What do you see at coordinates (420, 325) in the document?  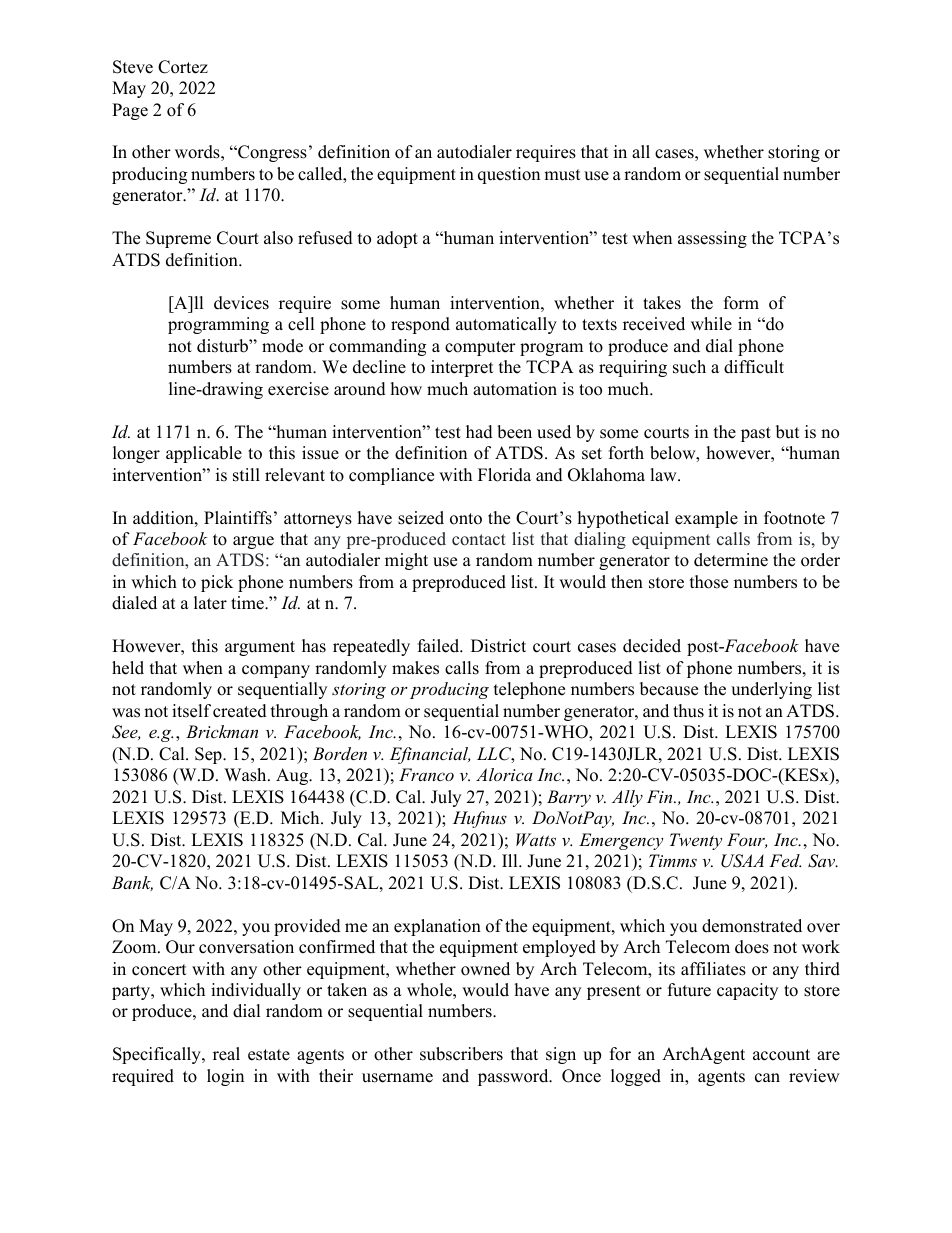 I see `respond` at bounding box center [420, 325].
